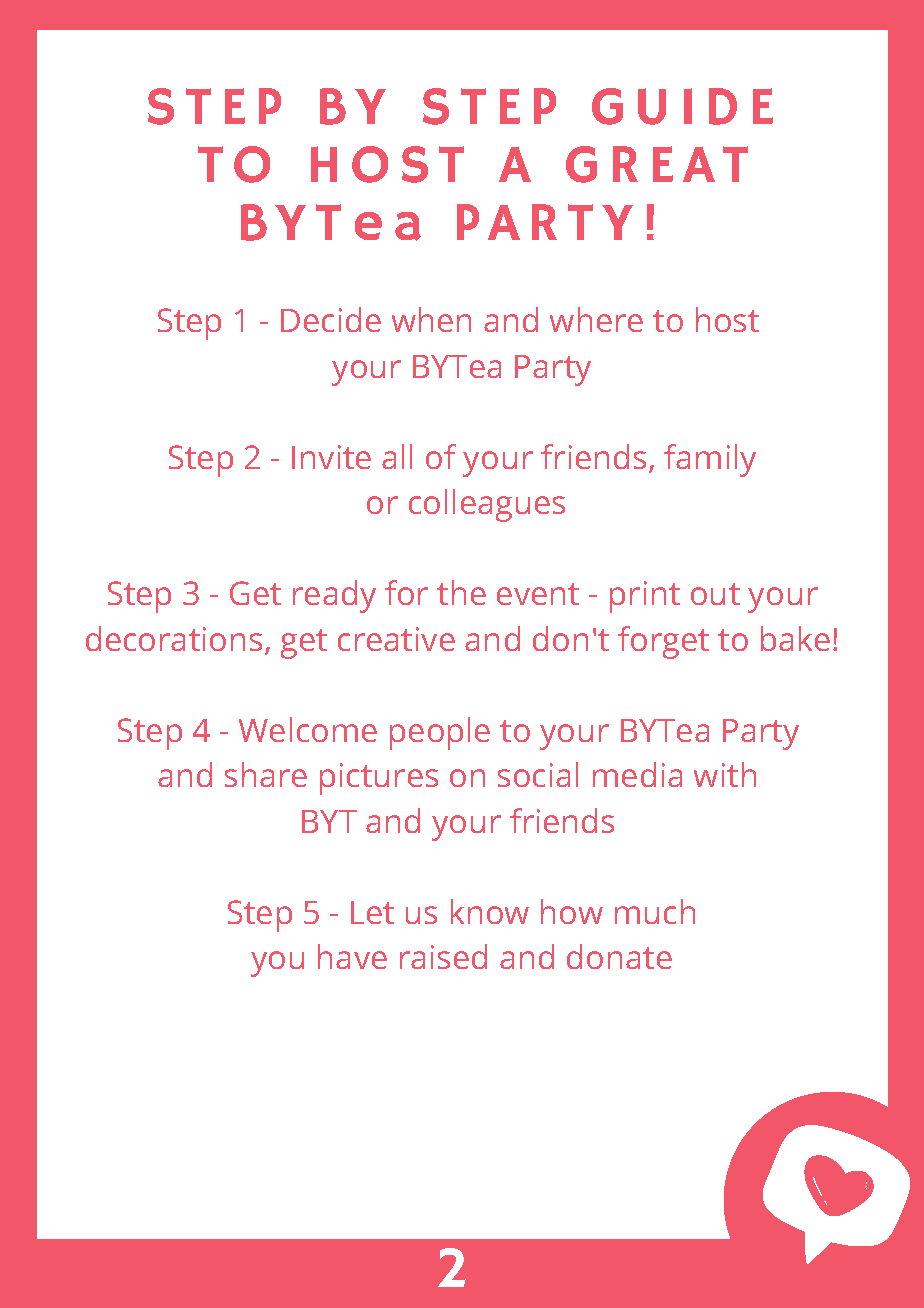 This screenshot has height=1308, width=924. I want to click on know, so click(490, 911).
